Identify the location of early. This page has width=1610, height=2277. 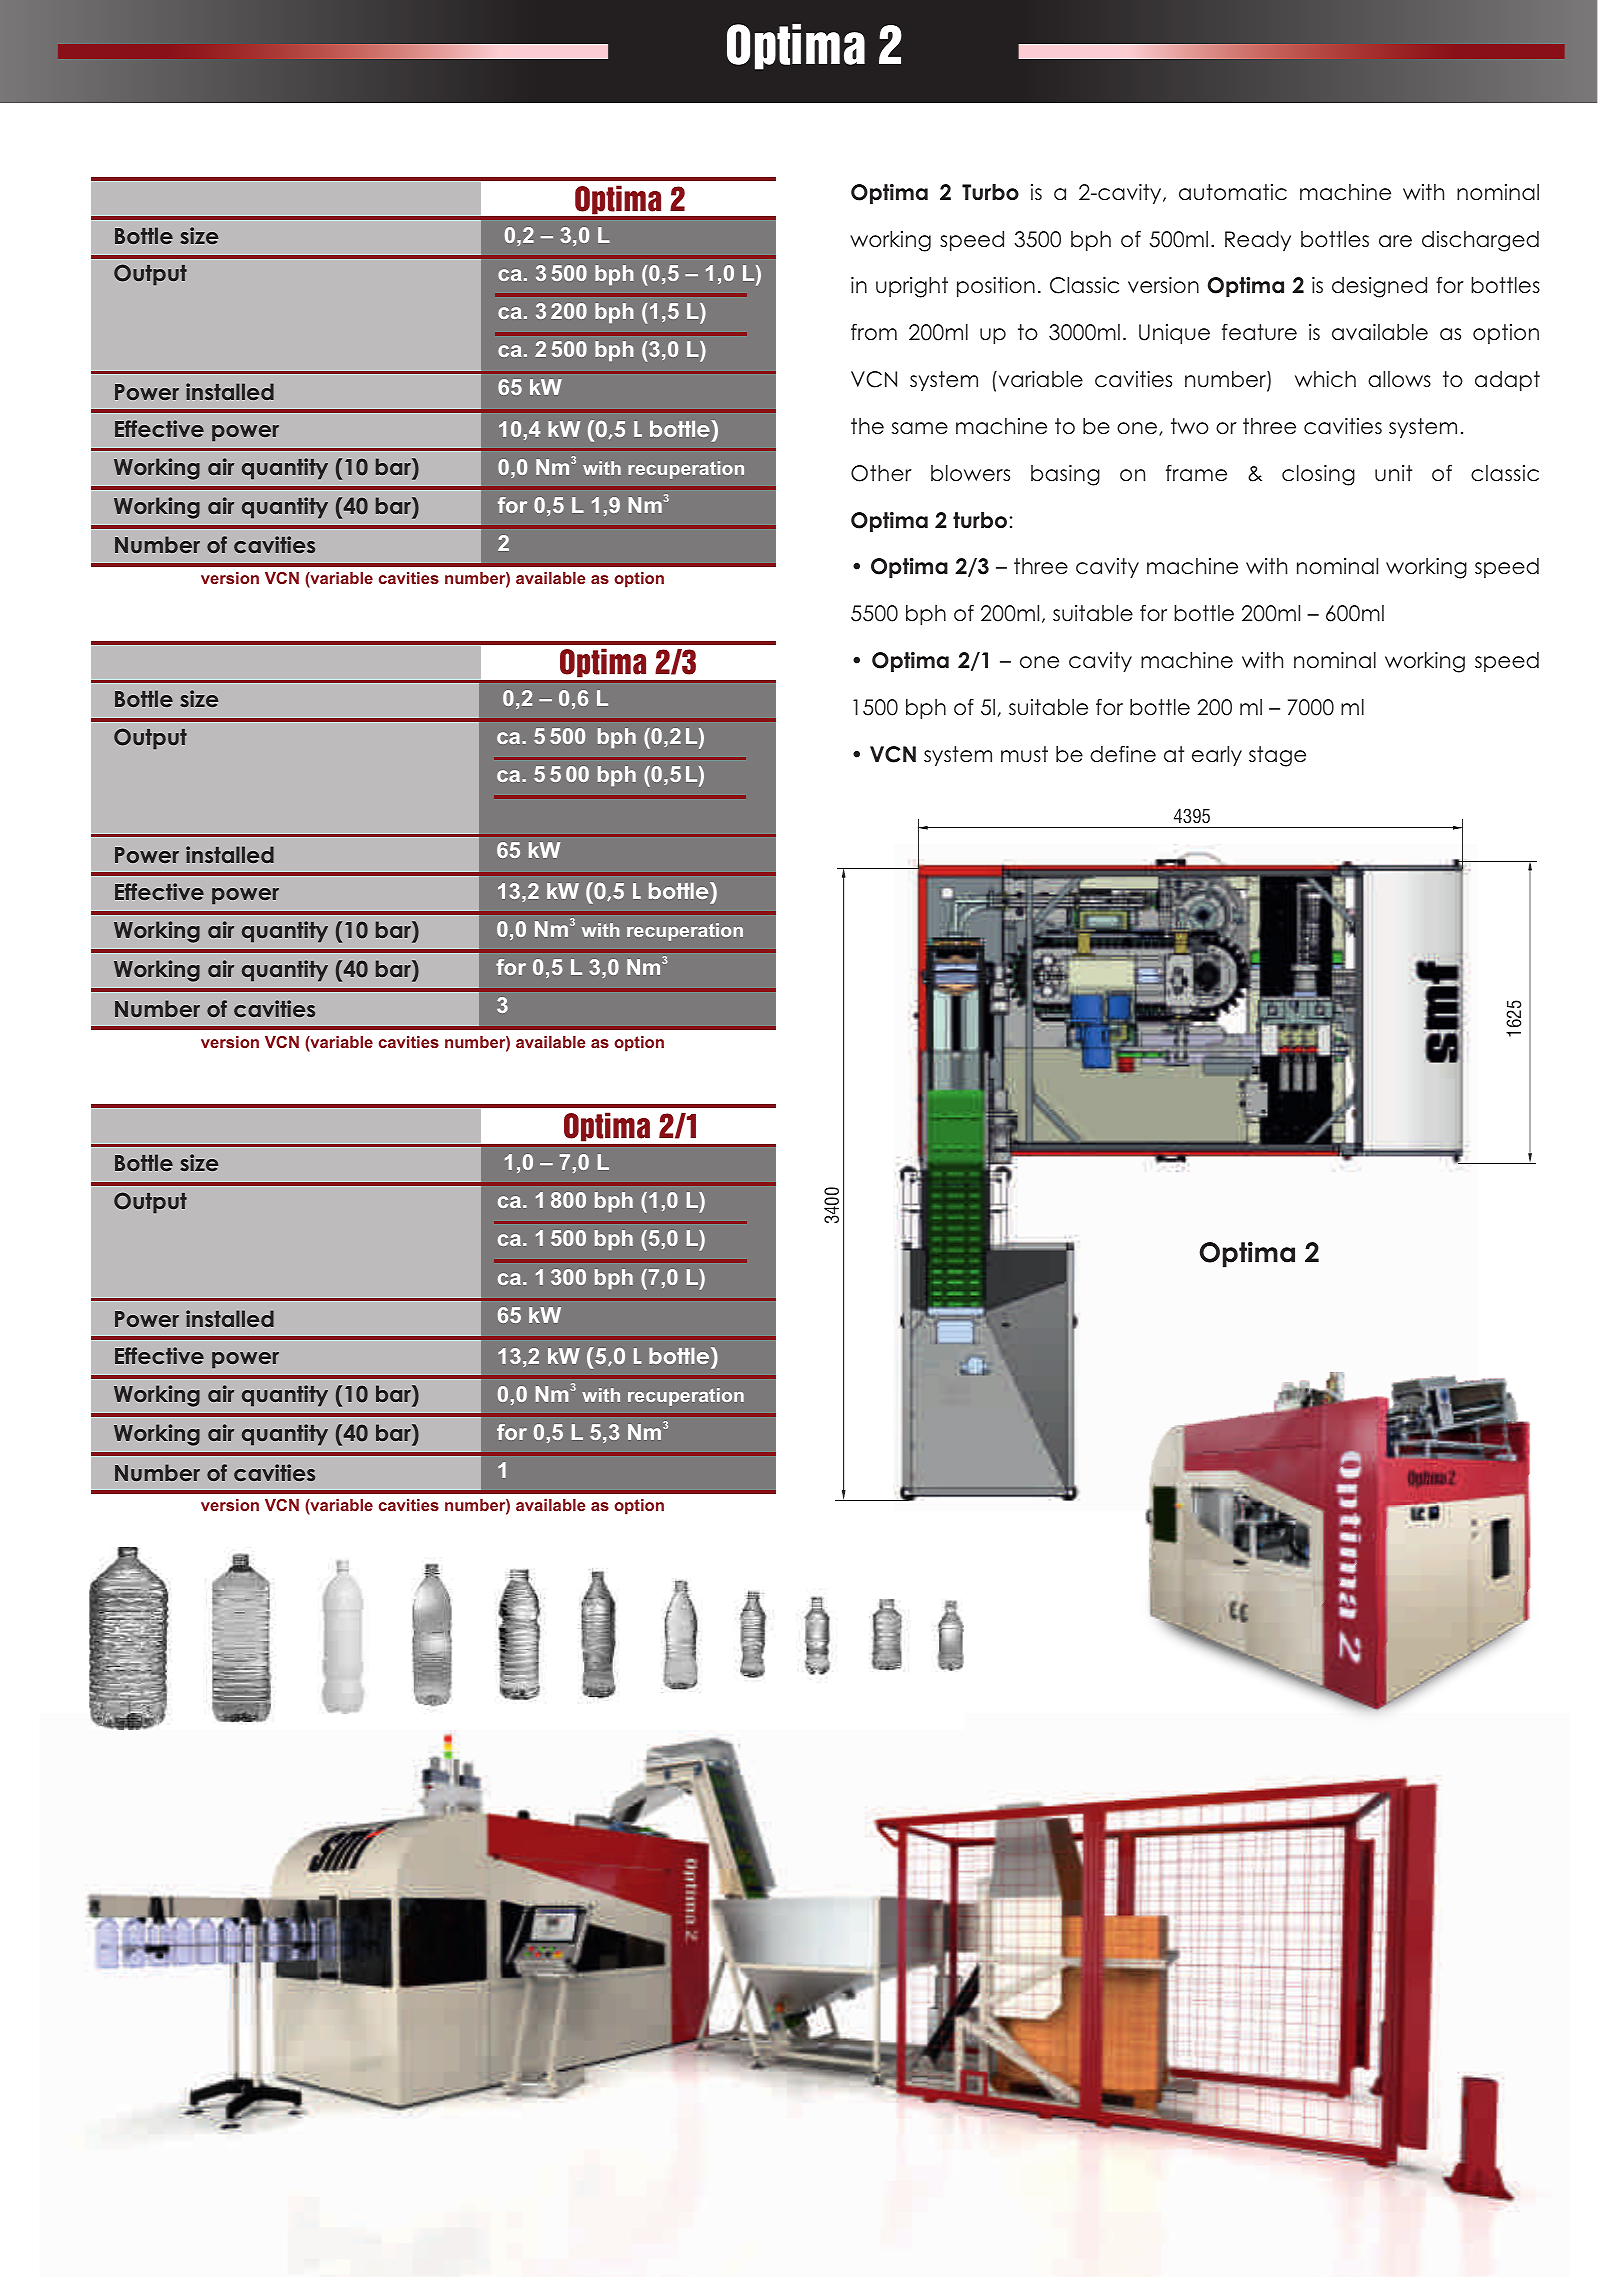
(1217, 756).
